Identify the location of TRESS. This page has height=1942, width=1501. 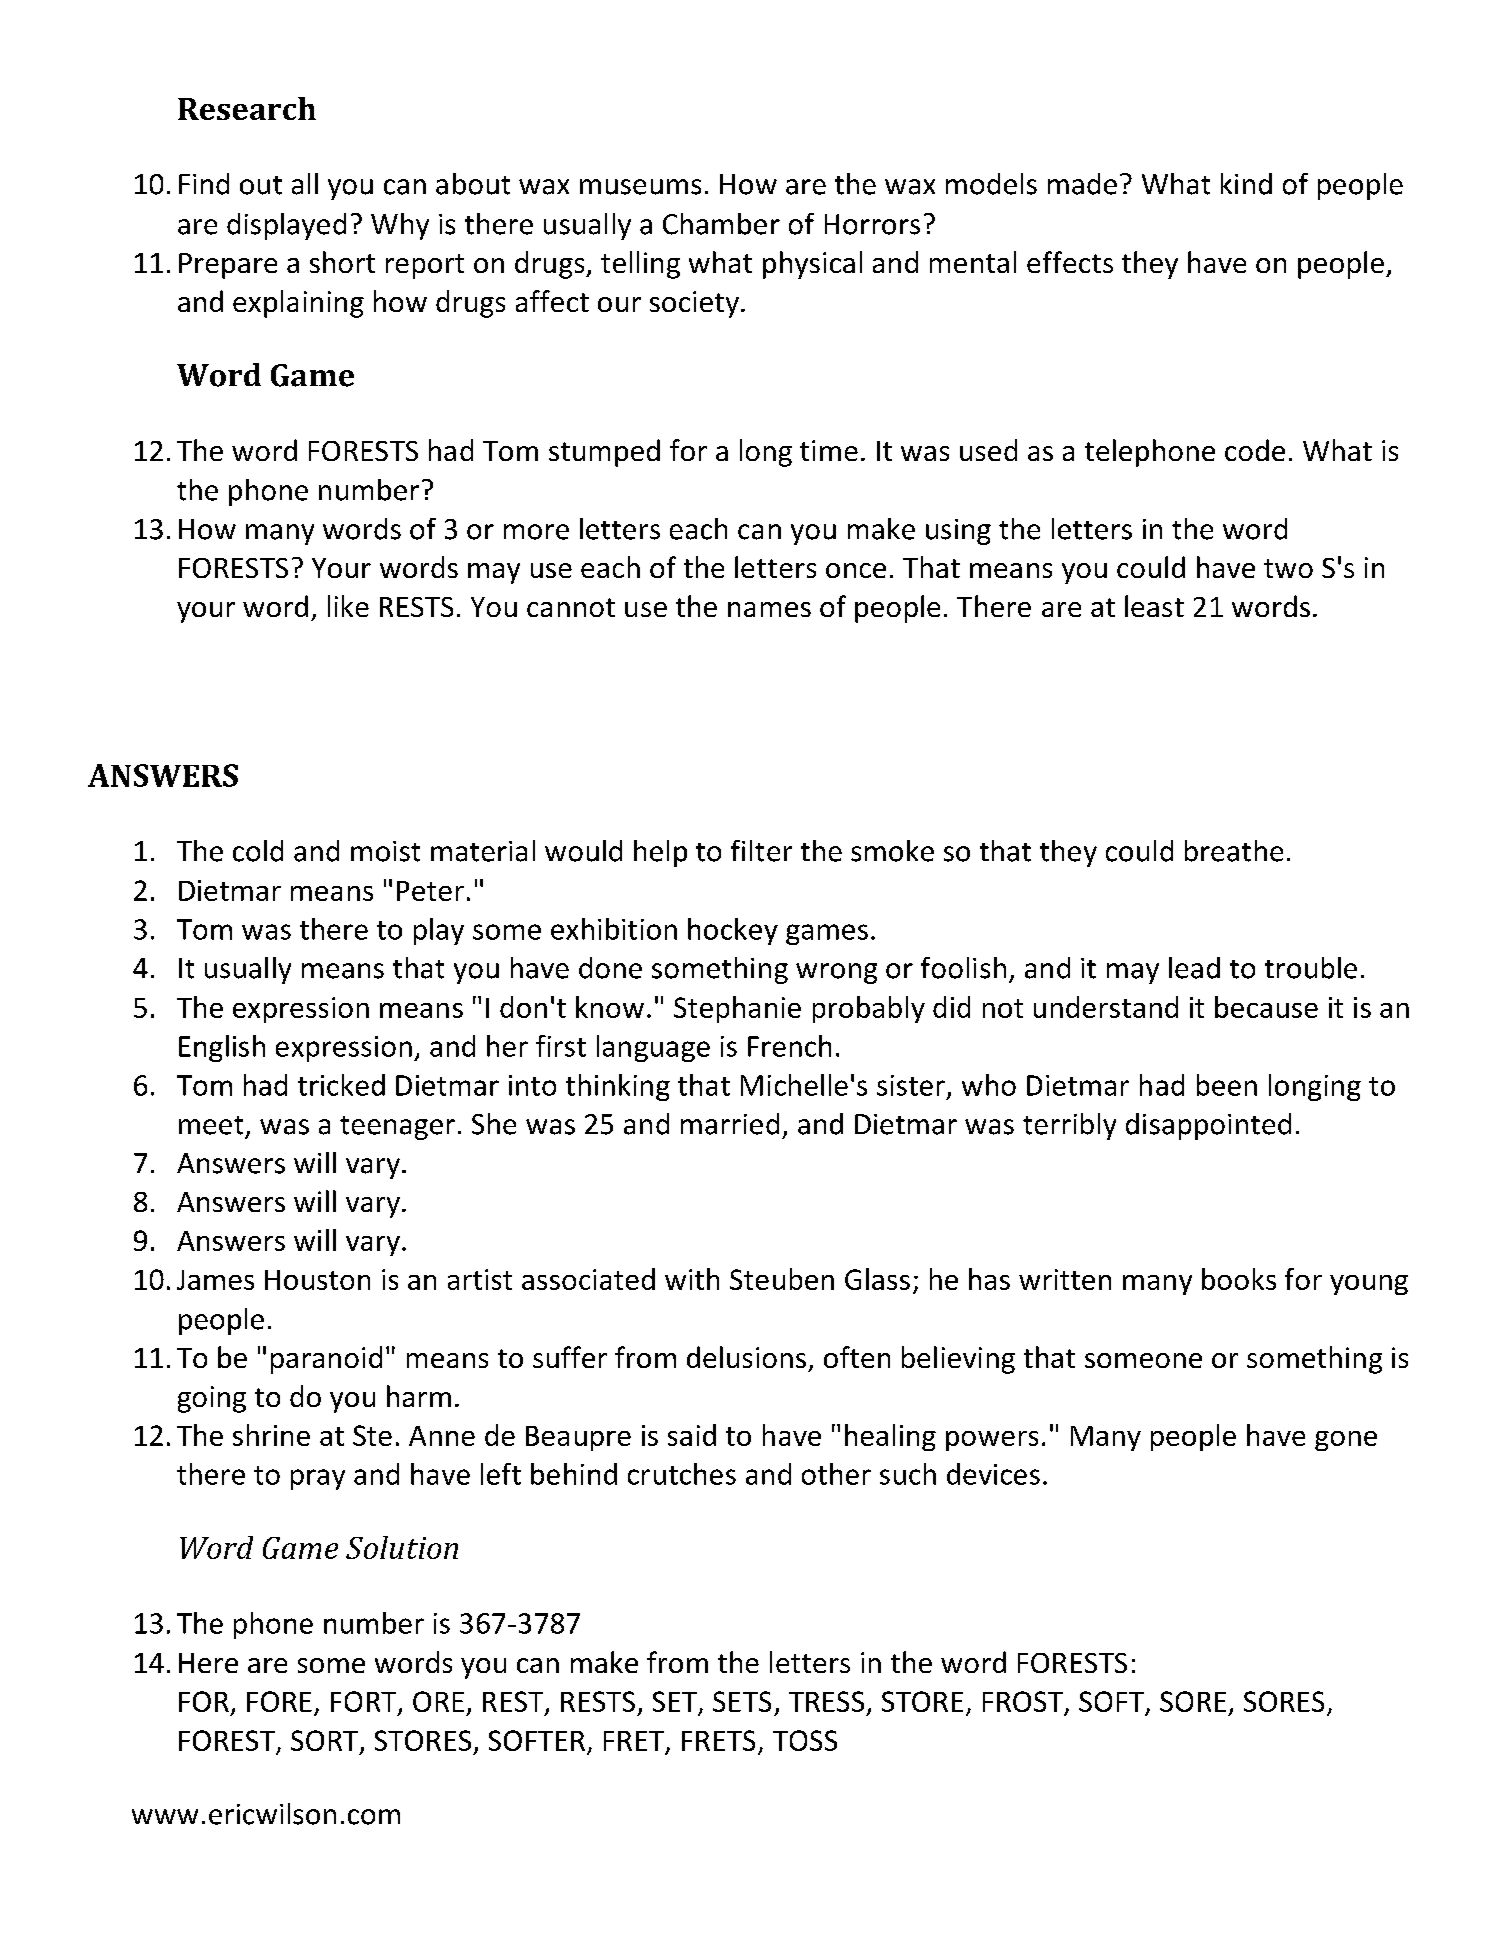
(826, 1701).
